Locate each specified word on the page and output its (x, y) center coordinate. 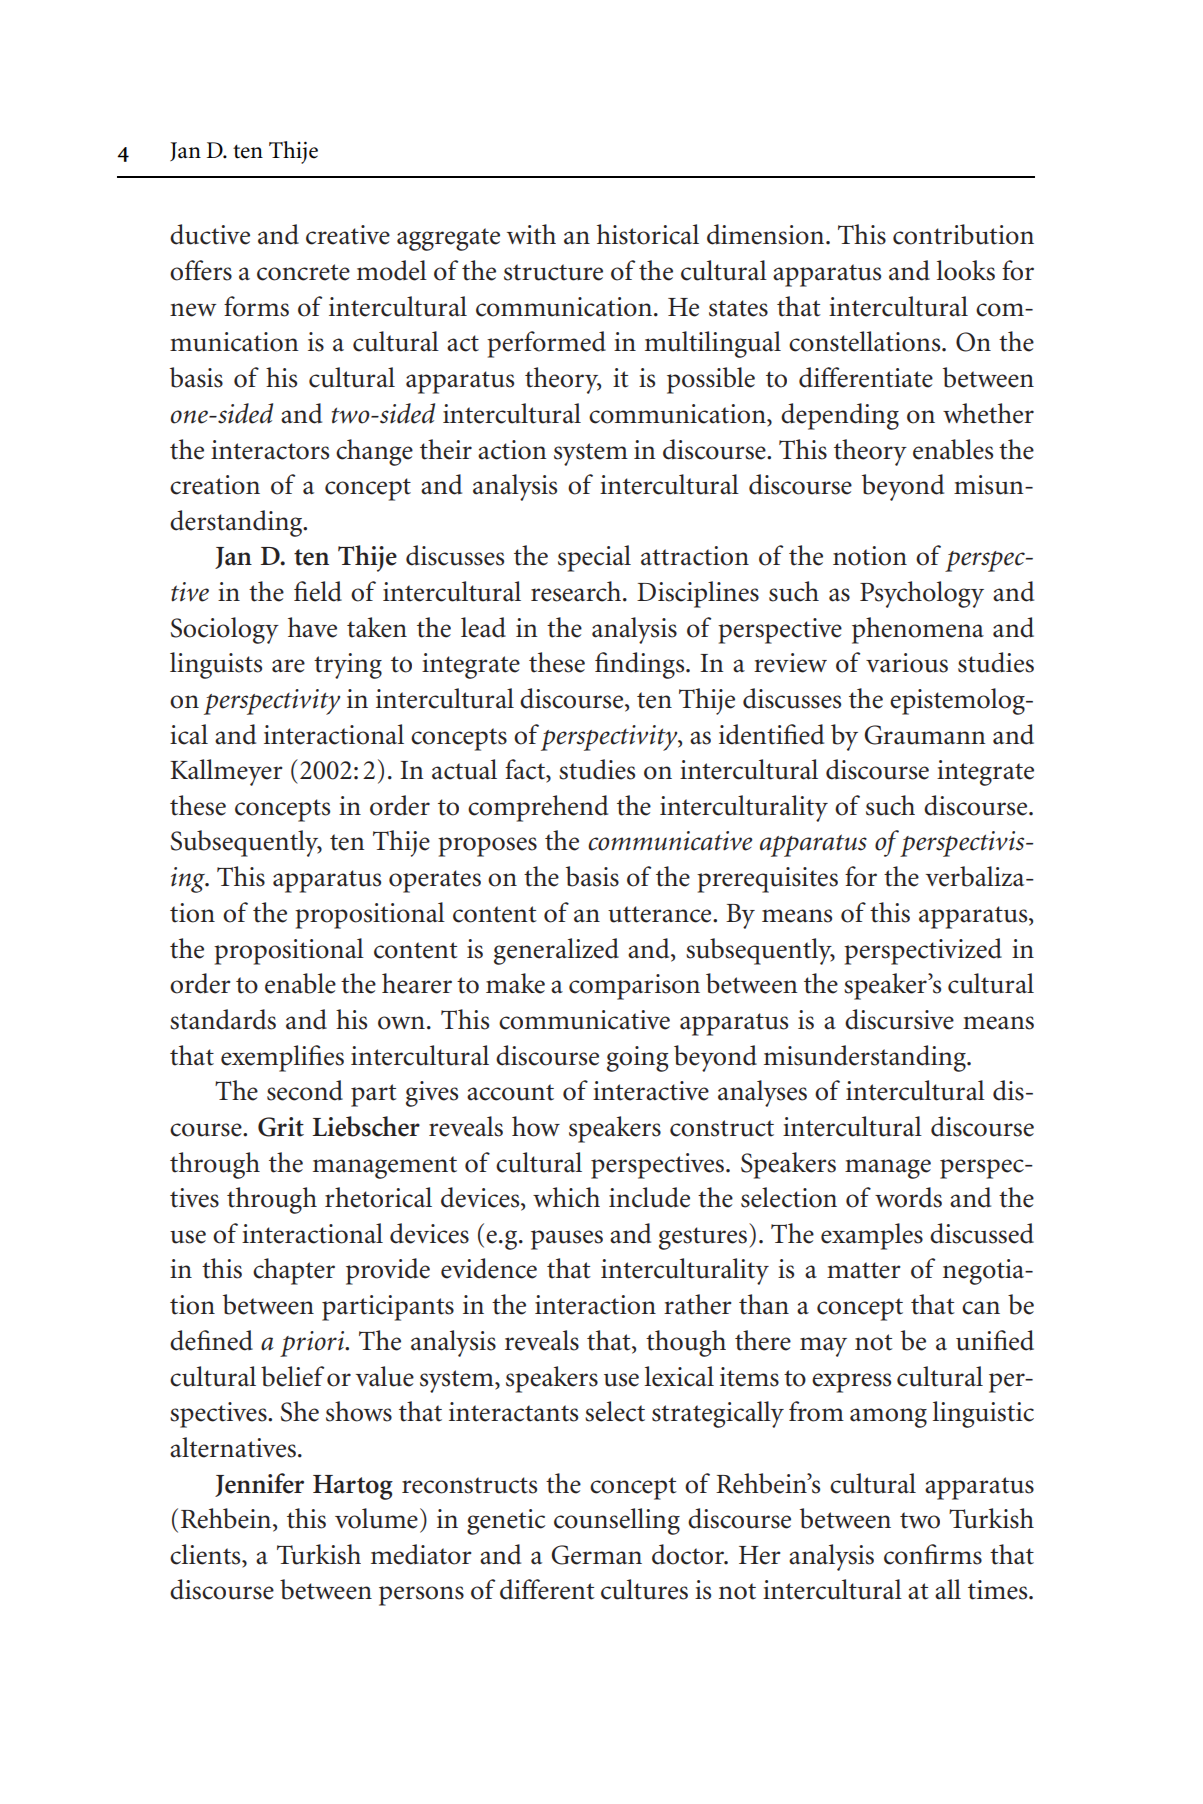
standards (223, 1019)
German (596, 1555)
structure (553, 272)
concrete (303, 272)
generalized (556, 951)
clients (206, 1554)
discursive (899, 1019)
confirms (933, 1554)
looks (966, 270)
